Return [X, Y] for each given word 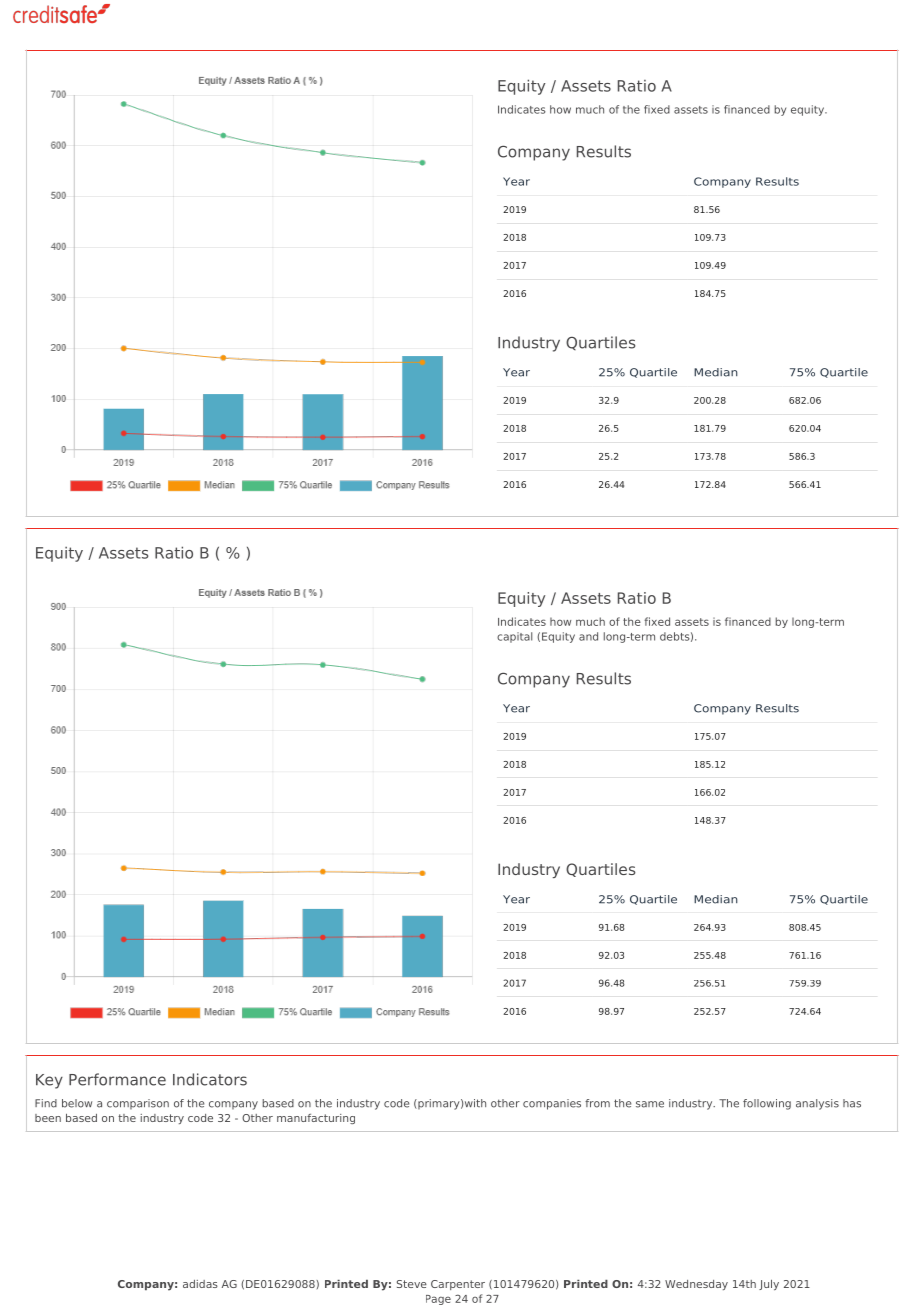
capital [514, 637]
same [650, 1104]
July [769, 1285]
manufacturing [316, 1119]
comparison [138, 1104]
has [852, 1103]
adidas [200, 1284]
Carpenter [458, 1285]
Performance [117, 1079]
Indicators [210, 1079]
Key [49, 1081]
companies [552, 1104]
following [767, 1104]
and [588, 636]
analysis [817, 1104]
